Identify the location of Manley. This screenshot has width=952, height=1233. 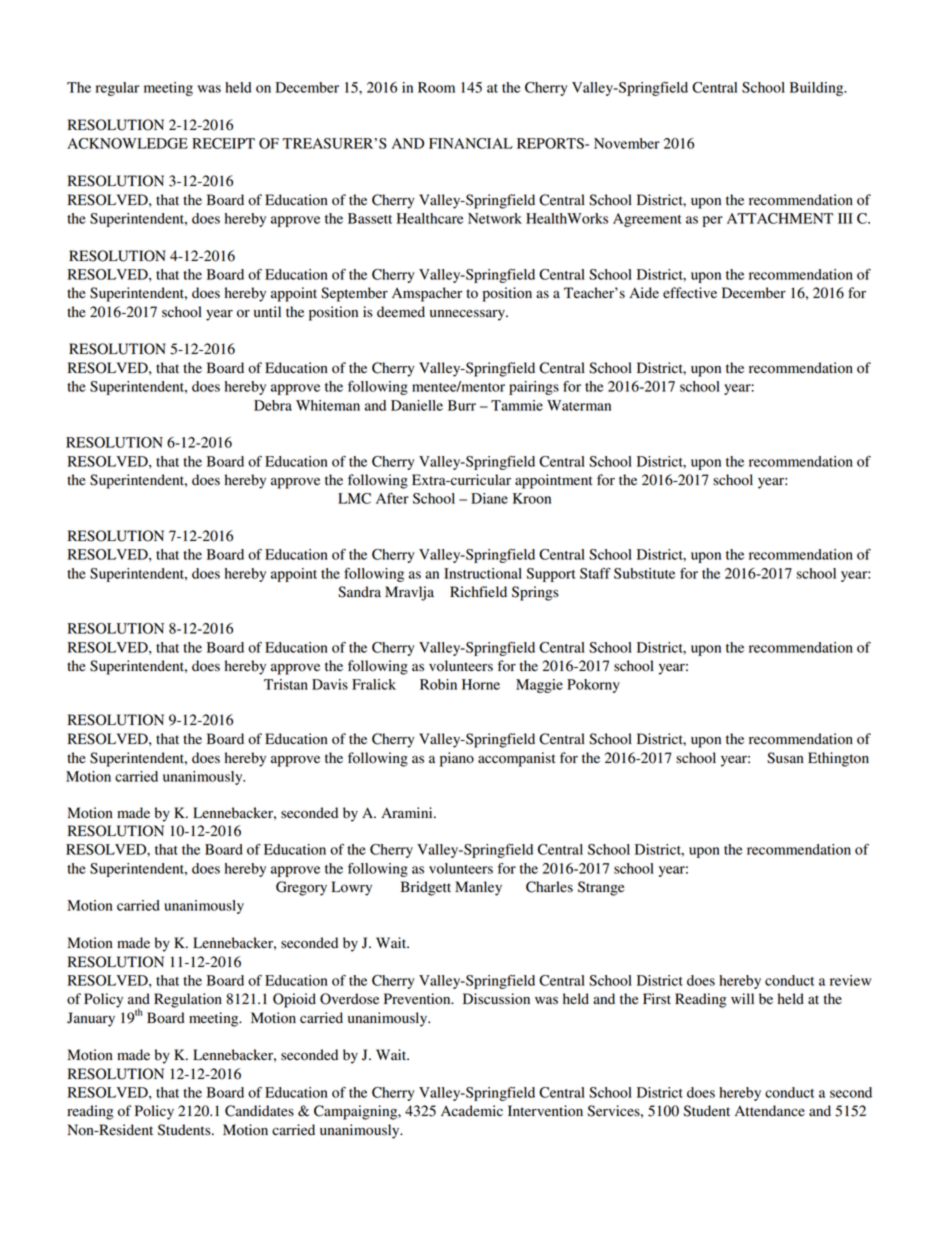
(478, 888).
